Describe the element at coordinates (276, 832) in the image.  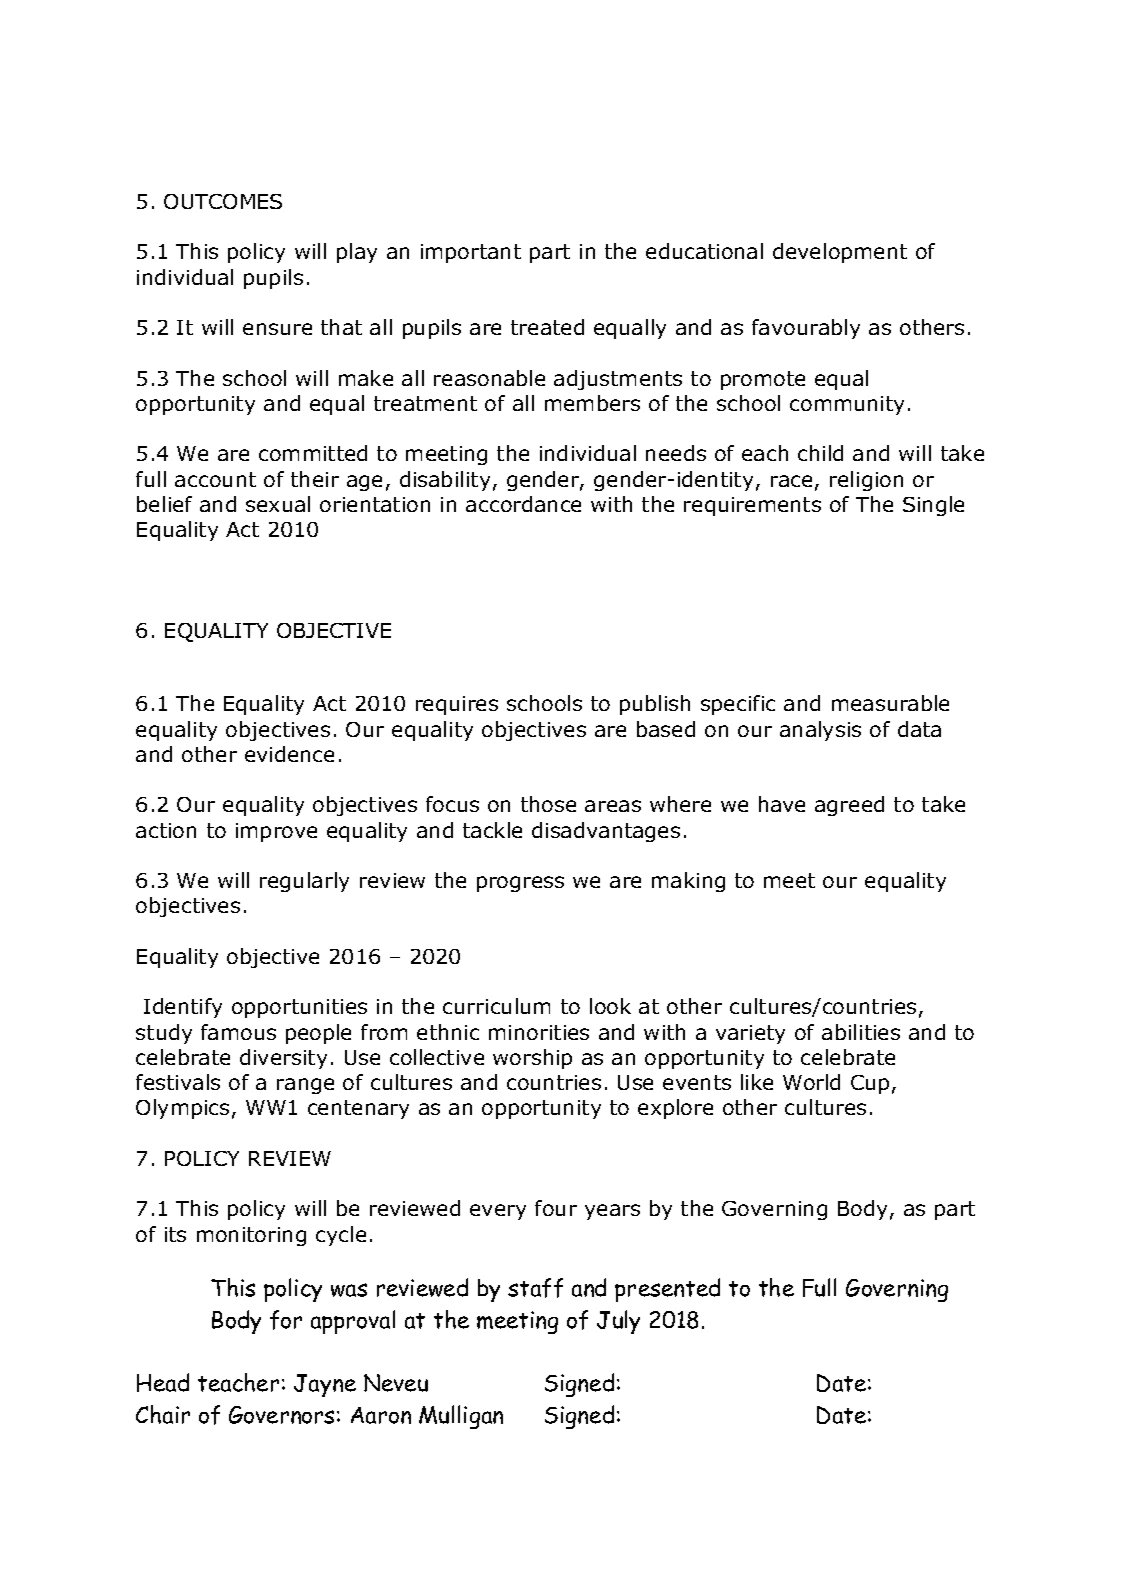
I see `improve` at that location.
